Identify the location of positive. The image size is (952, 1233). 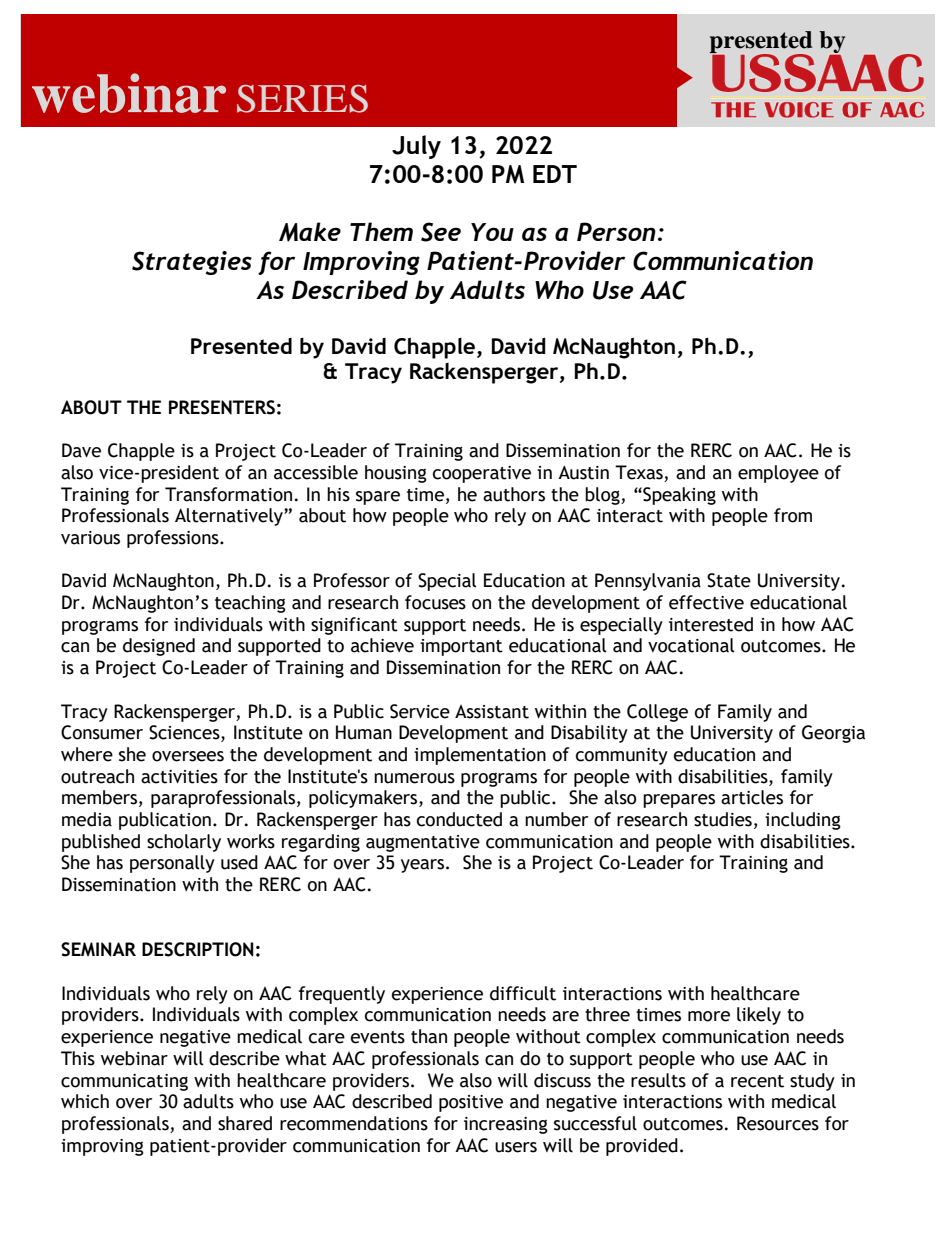
(471, 1103).
